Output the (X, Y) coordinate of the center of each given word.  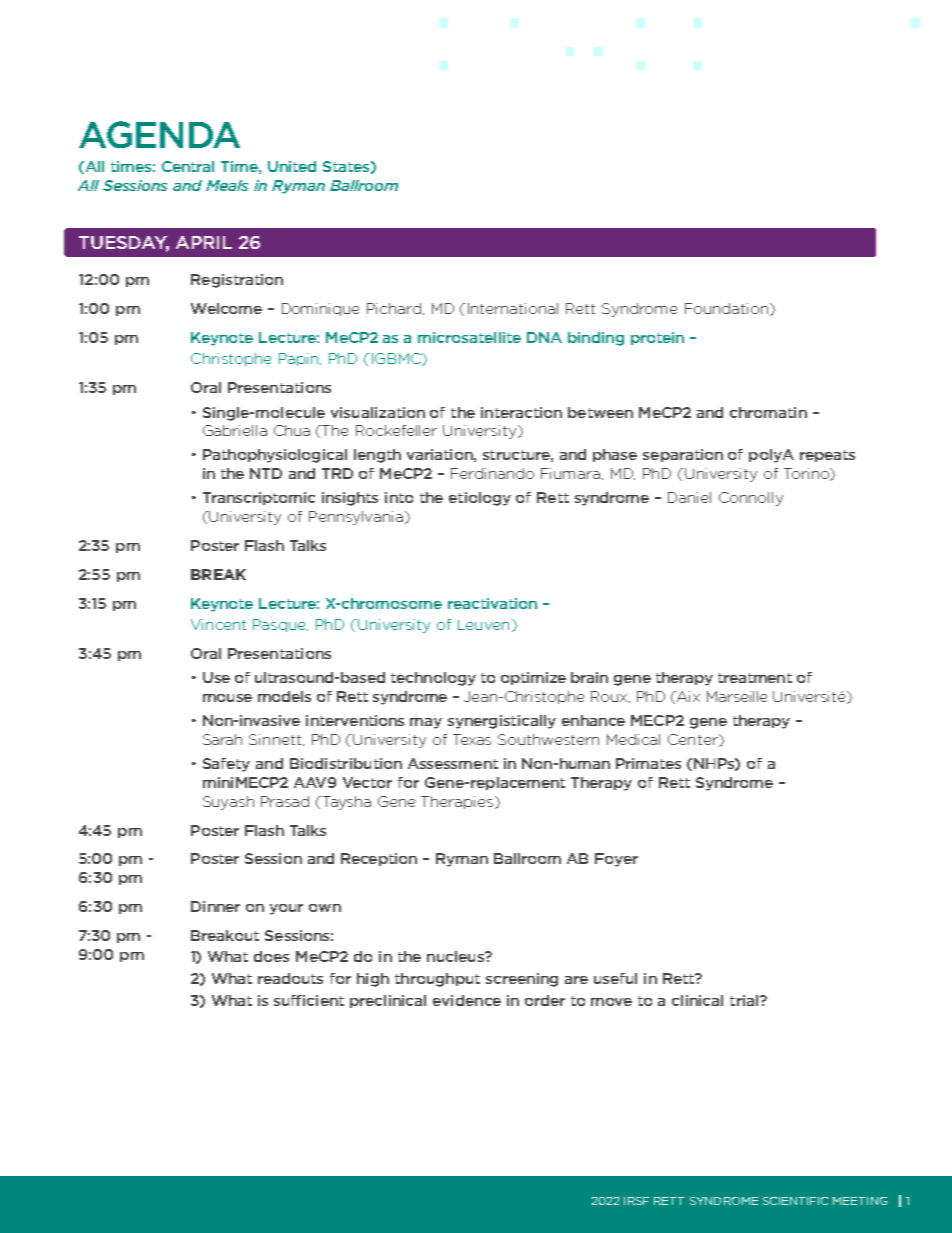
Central (188, 166)
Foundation (728, 309)
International (513, 308)
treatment (755, 678)
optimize (533, 678)
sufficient (309, 1000)
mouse (227, 698)
